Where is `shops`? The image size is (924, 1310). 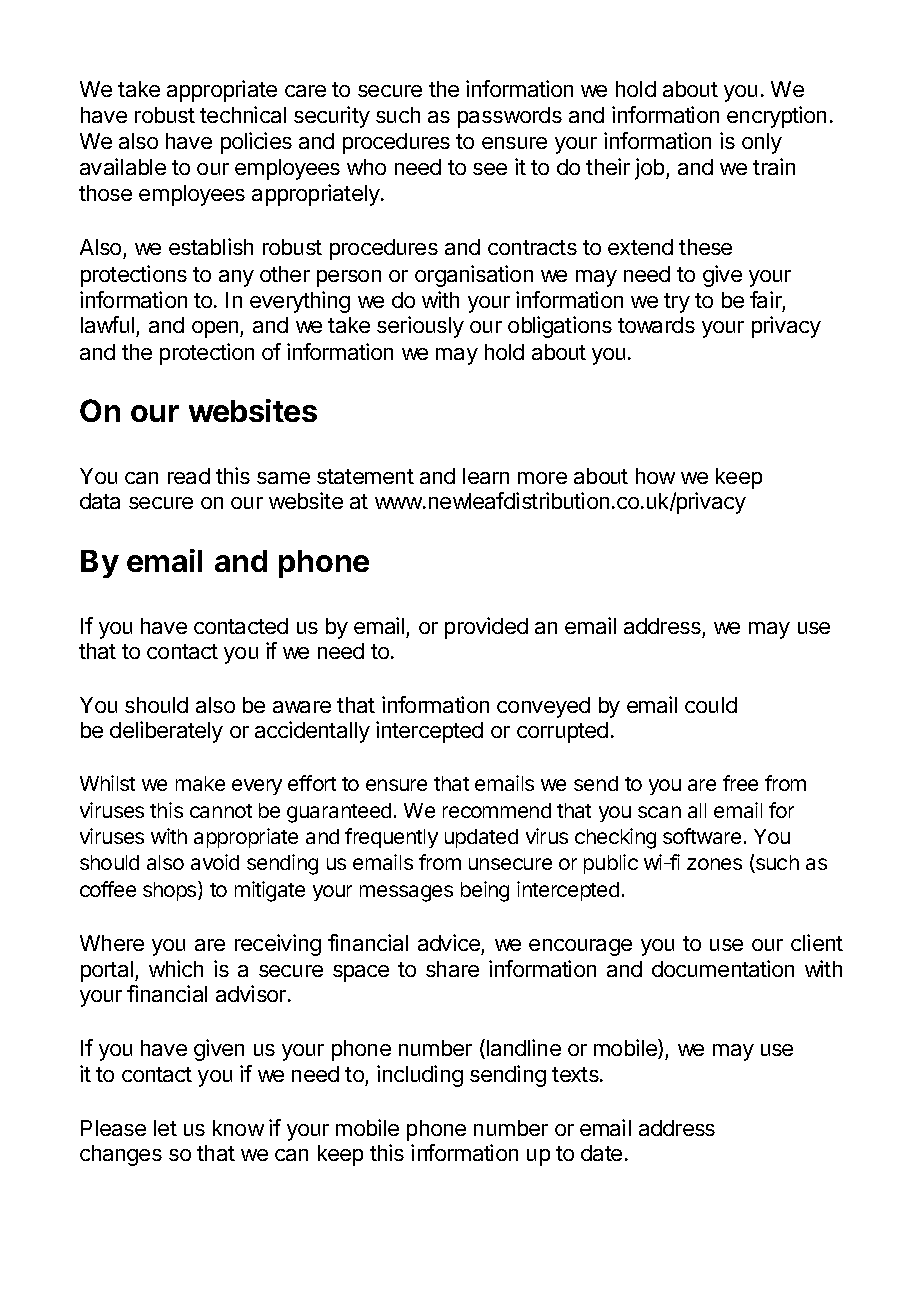 shops is located at coordinates (171, 891).
